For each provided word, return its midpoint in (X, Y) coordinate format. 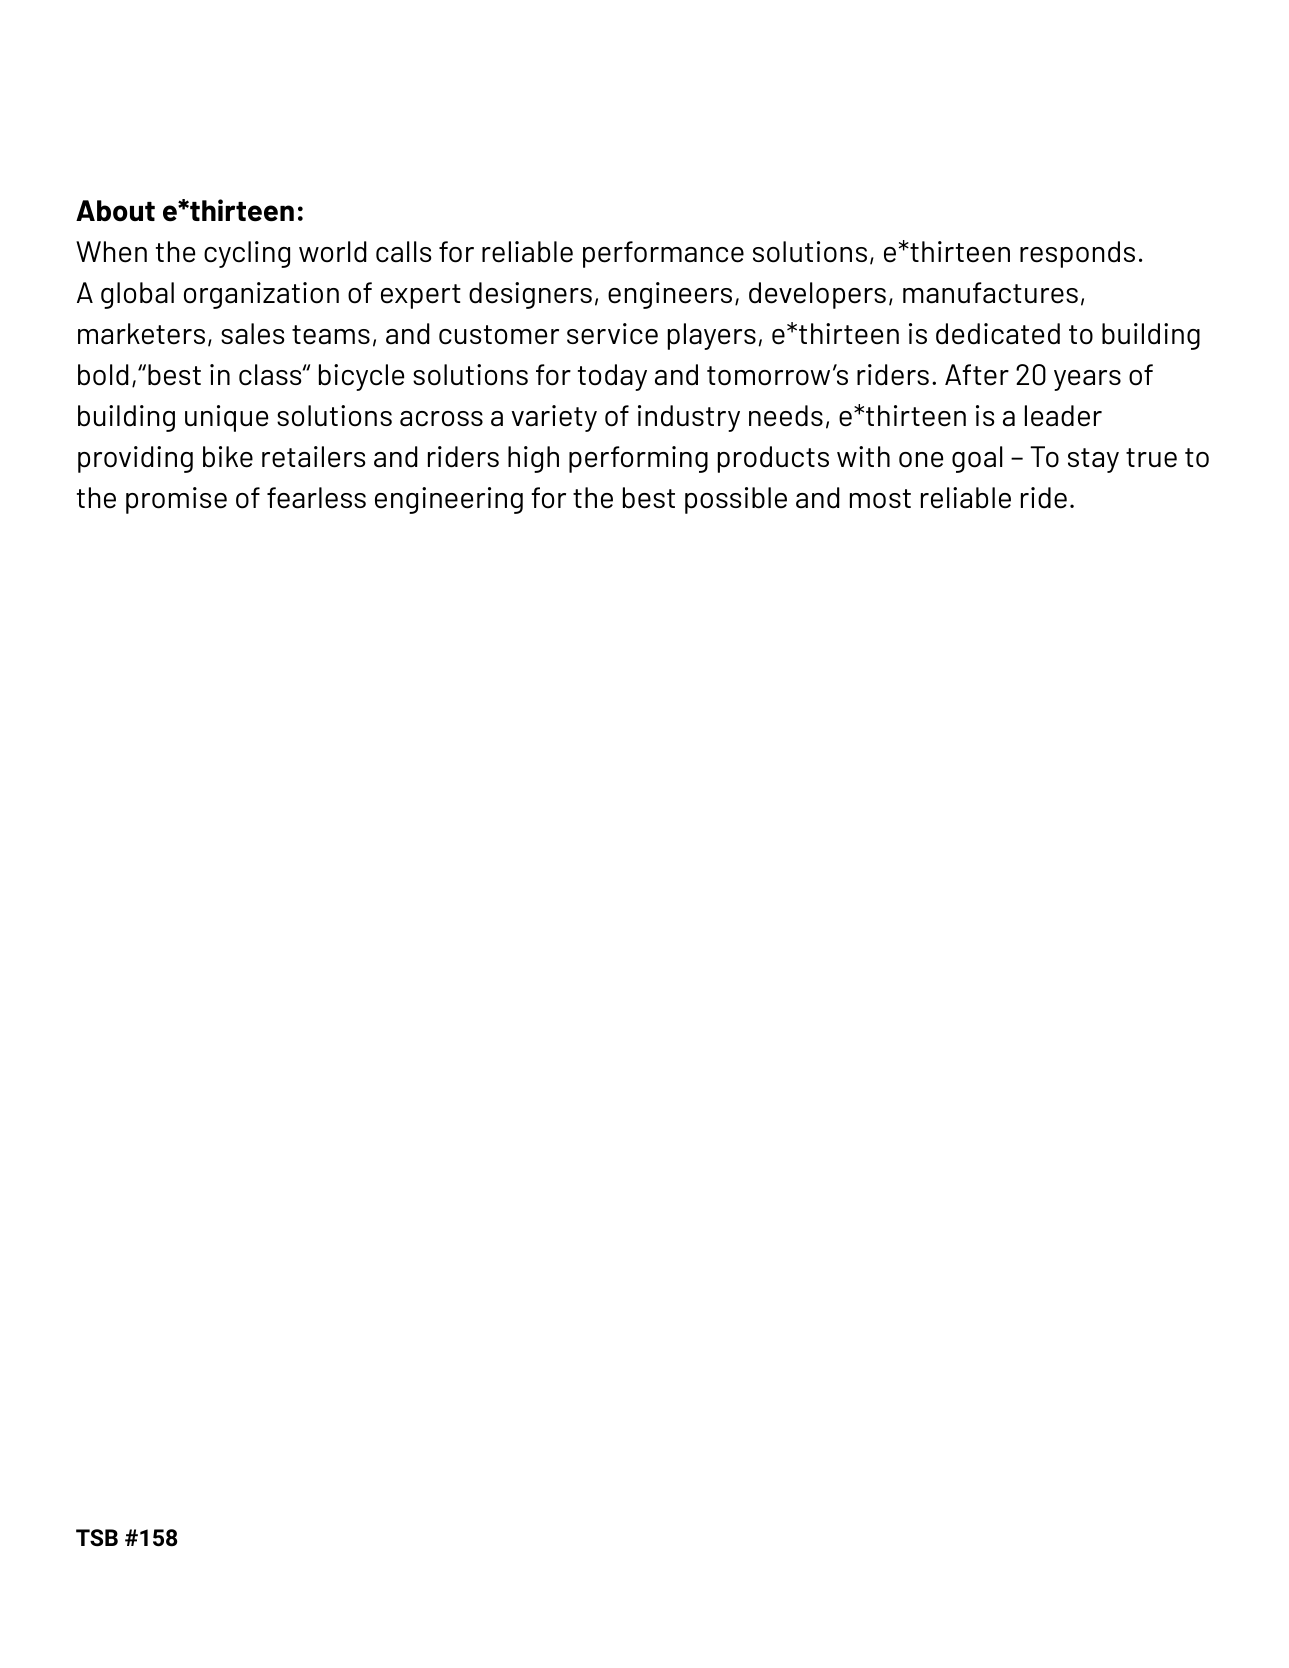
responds (1077, 254)
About (115, 211)
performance (663, 254)
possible (736, 500)
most (880, 499)
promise (176, 500)
